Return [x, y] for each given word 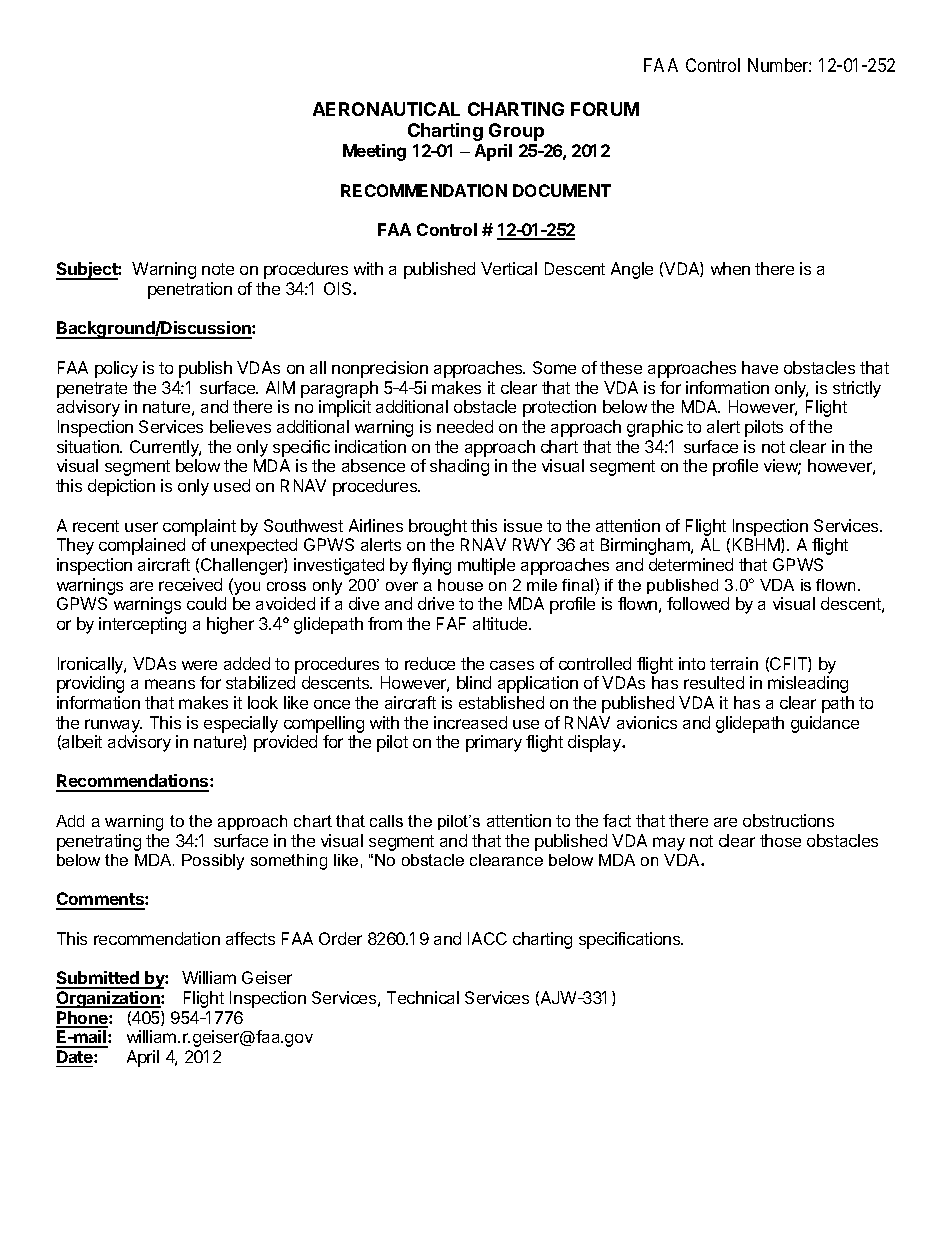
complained [142, 546]
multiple [486, 566]
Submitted [98, 979]
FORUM [605, 109]
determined [691, 564]
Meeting [374, 152]
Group [516, 132]
